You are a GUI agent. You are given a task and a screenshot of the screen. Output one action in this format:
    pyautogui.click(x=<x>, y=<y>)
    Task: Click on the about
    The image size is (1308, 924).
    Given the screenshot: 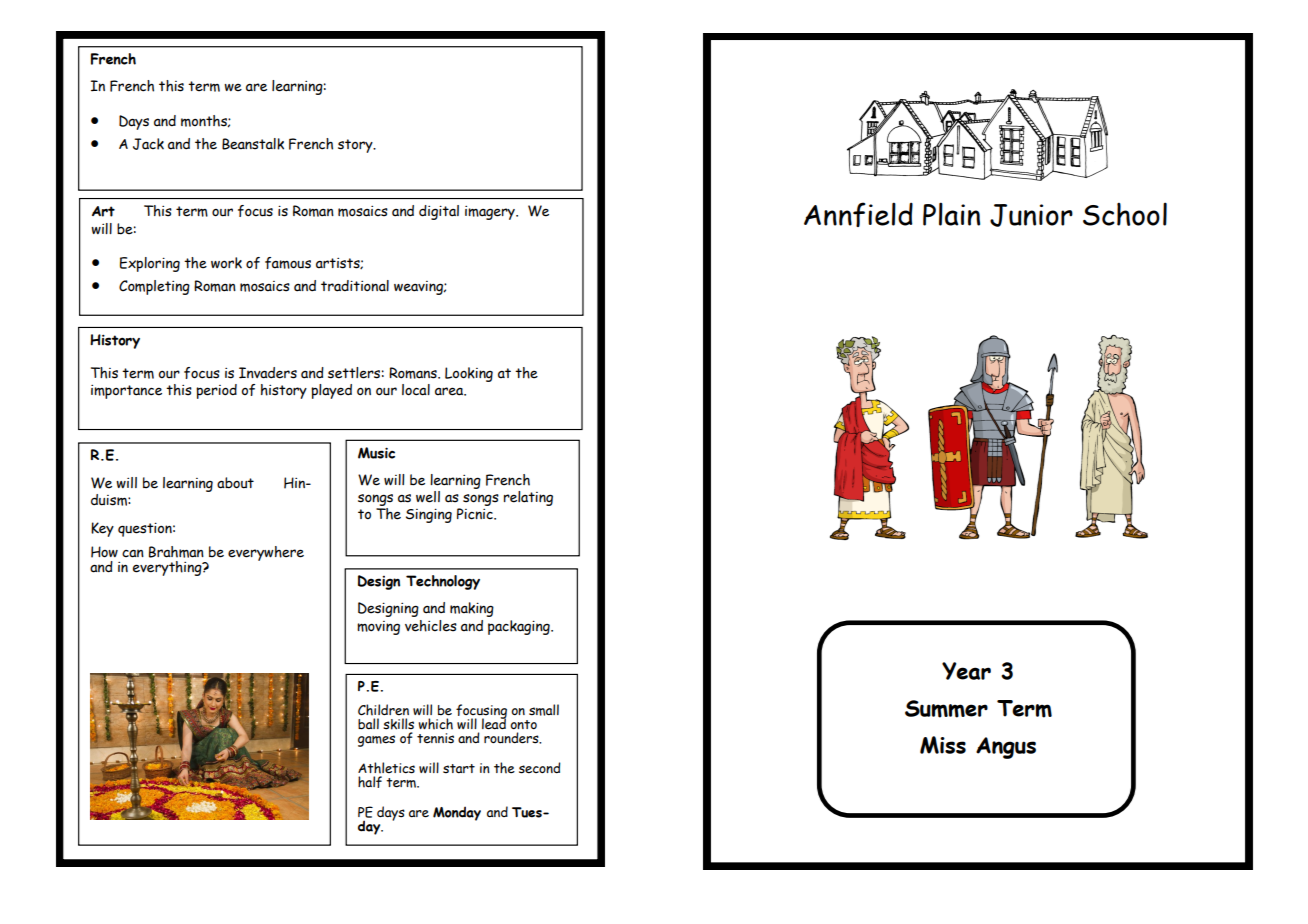 What is the action you would take?
    pyautogui.click(x=235, y=483)
